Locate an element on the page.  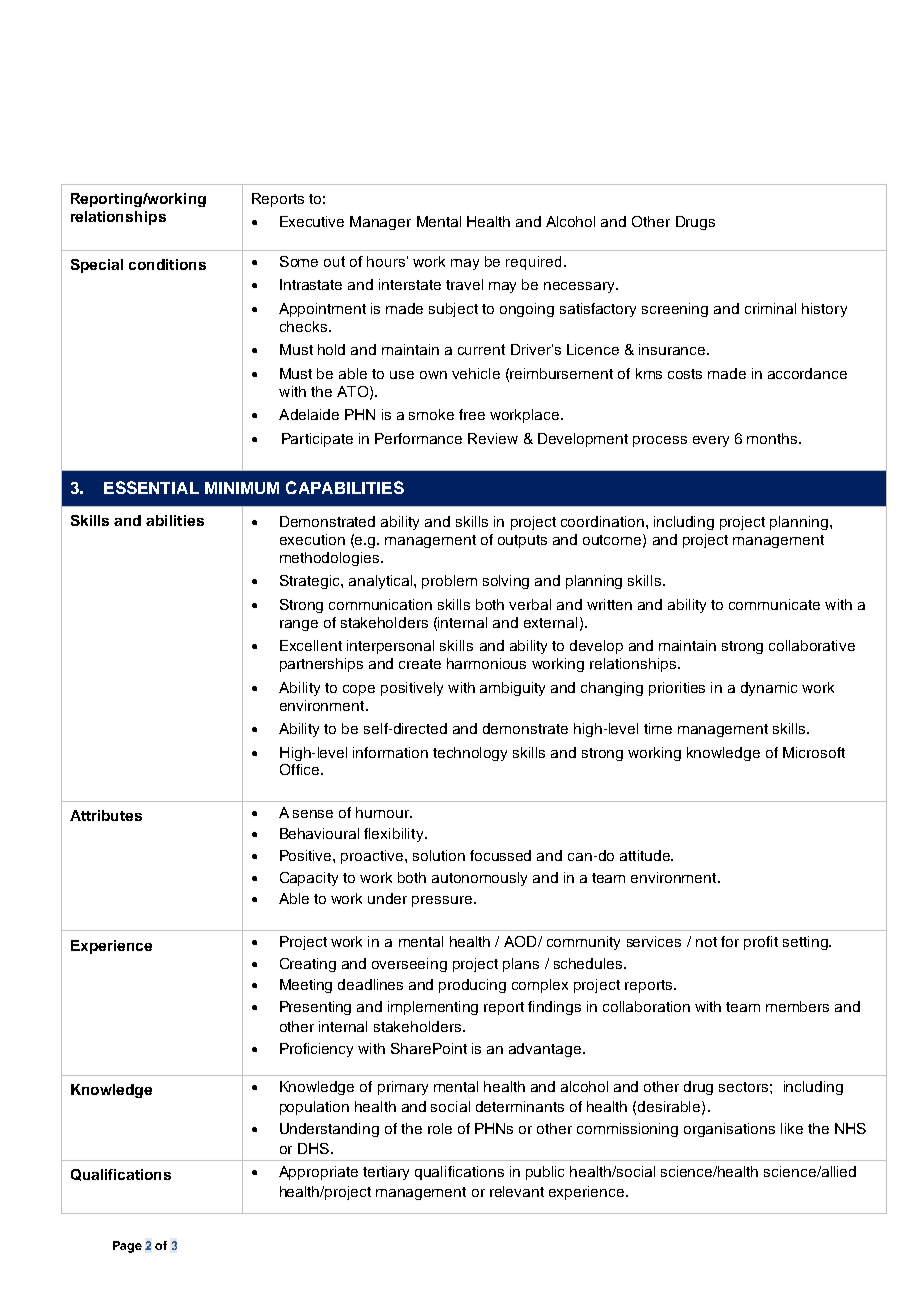
conditions is located at coordinates (167, 264).
